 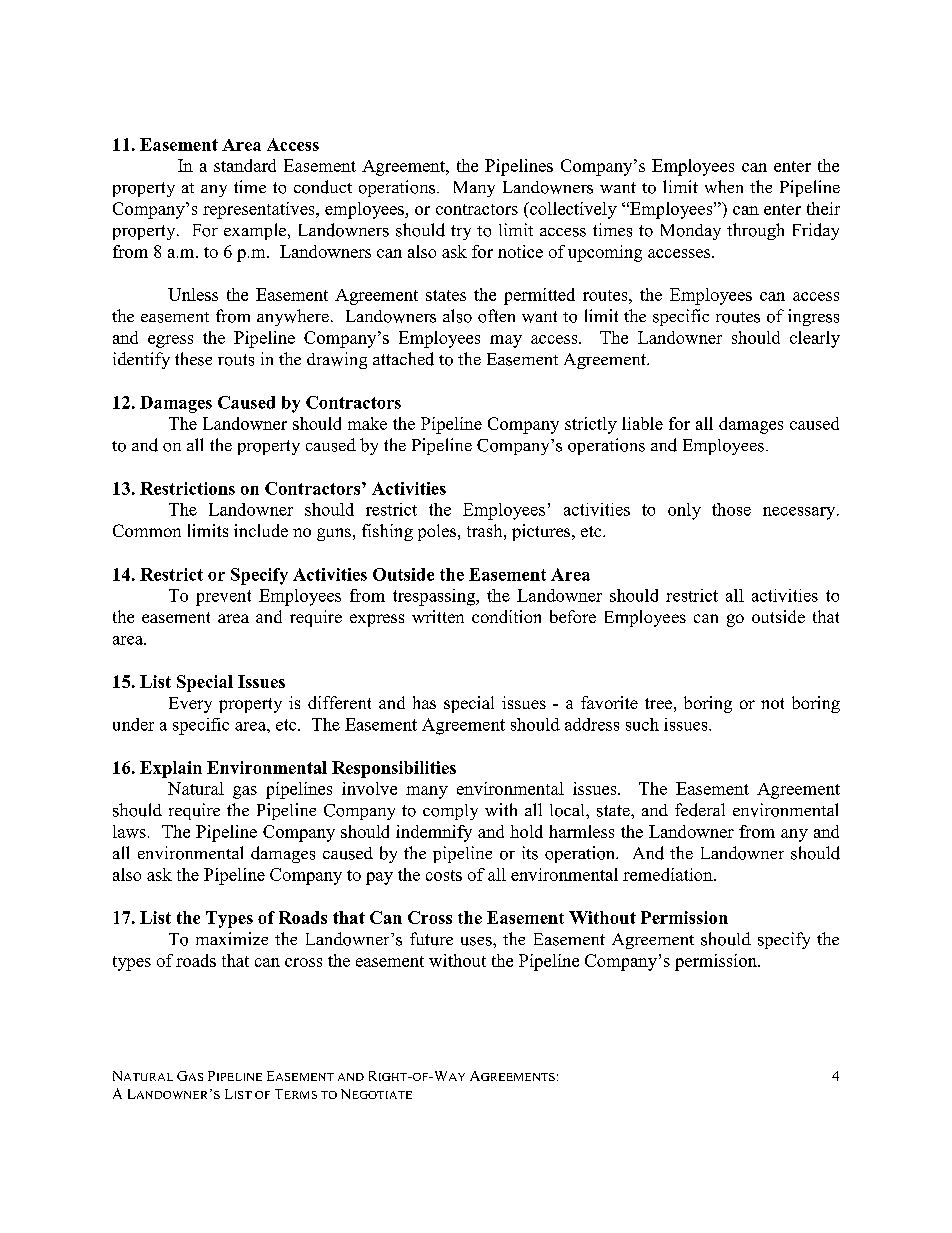 What do you see at coordinates (232, 938) in the screenshot?
I see `maximize` at bounding box center [232, 938].
